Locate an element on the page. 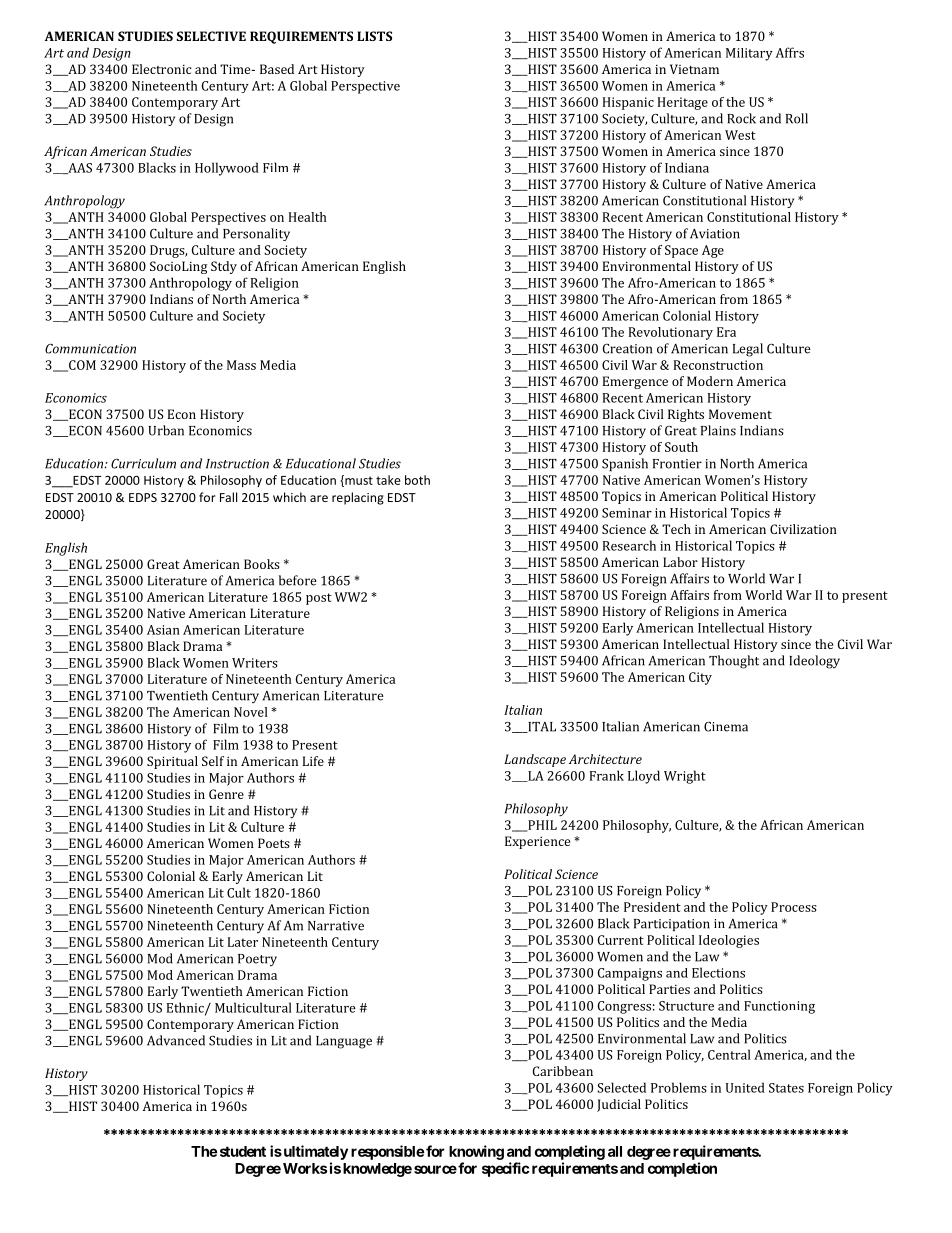  Electronic is located at coordinates (162, 69).
